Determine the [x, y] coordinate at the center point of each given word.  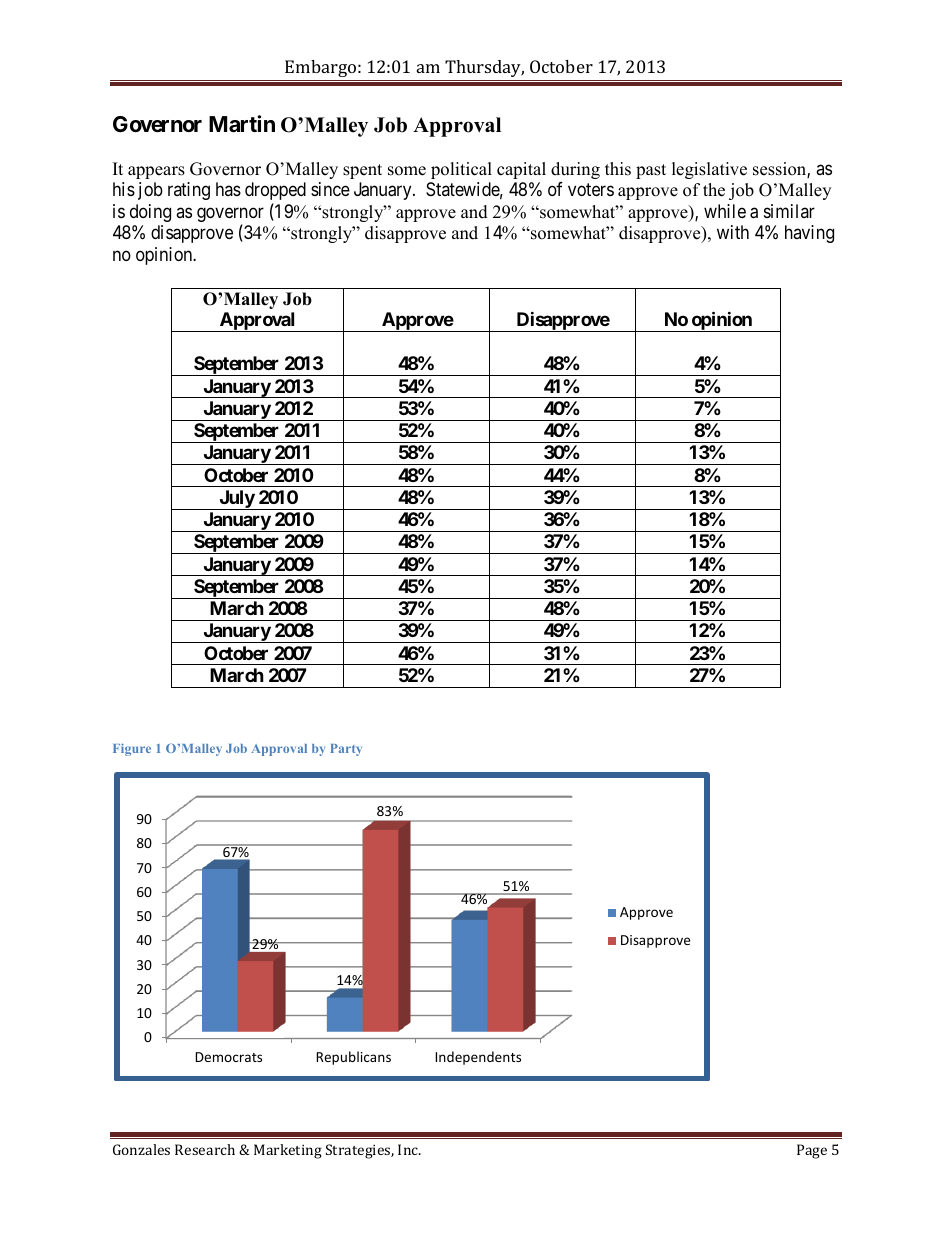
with [733, 232]
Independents [478, 1058]
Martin [242, 124]
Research [205, 1149]
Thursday [484, 68]
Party [346, 750]
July [236, 500]
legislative [709, 170]
